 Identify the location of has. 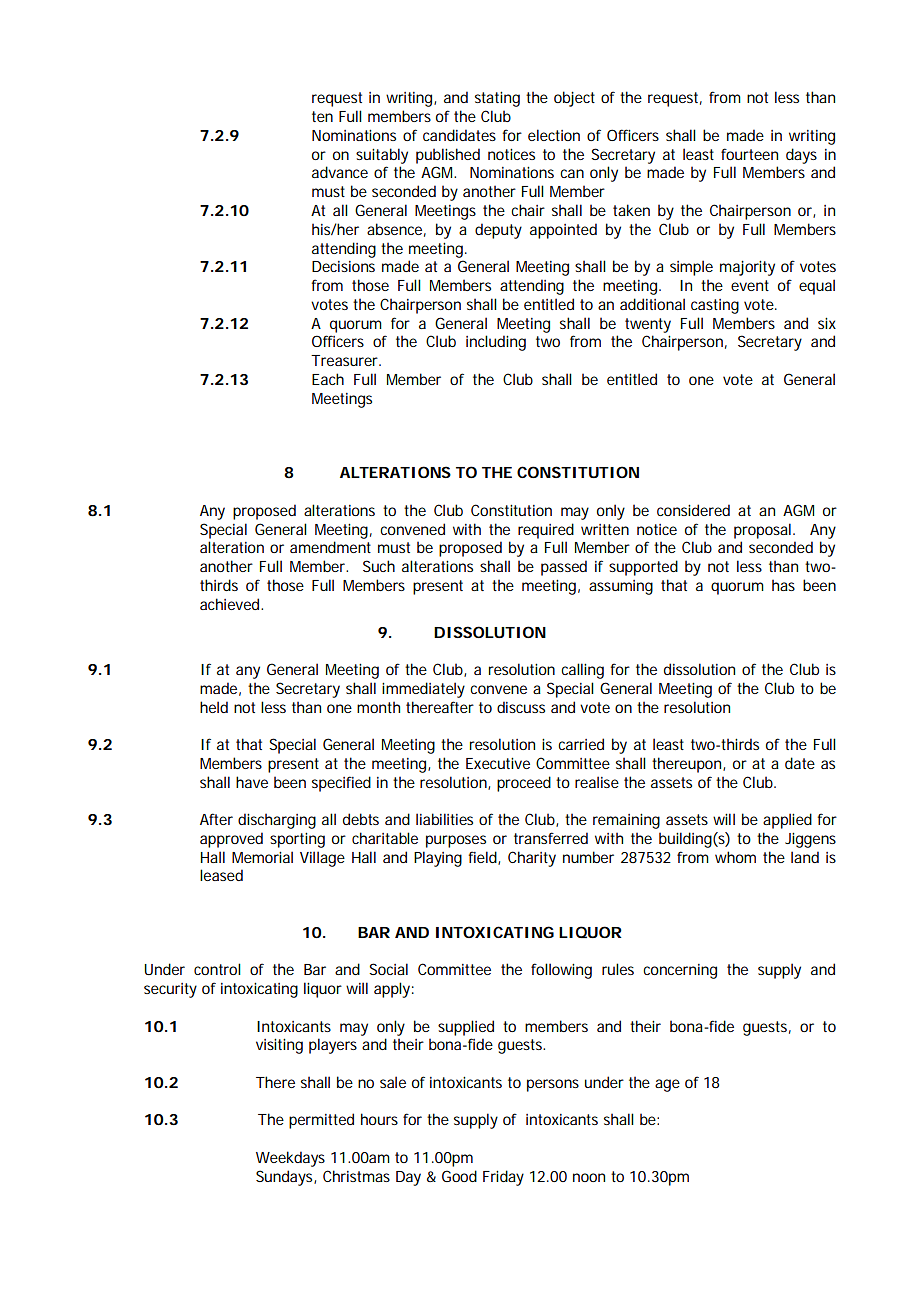
(783, 585).
